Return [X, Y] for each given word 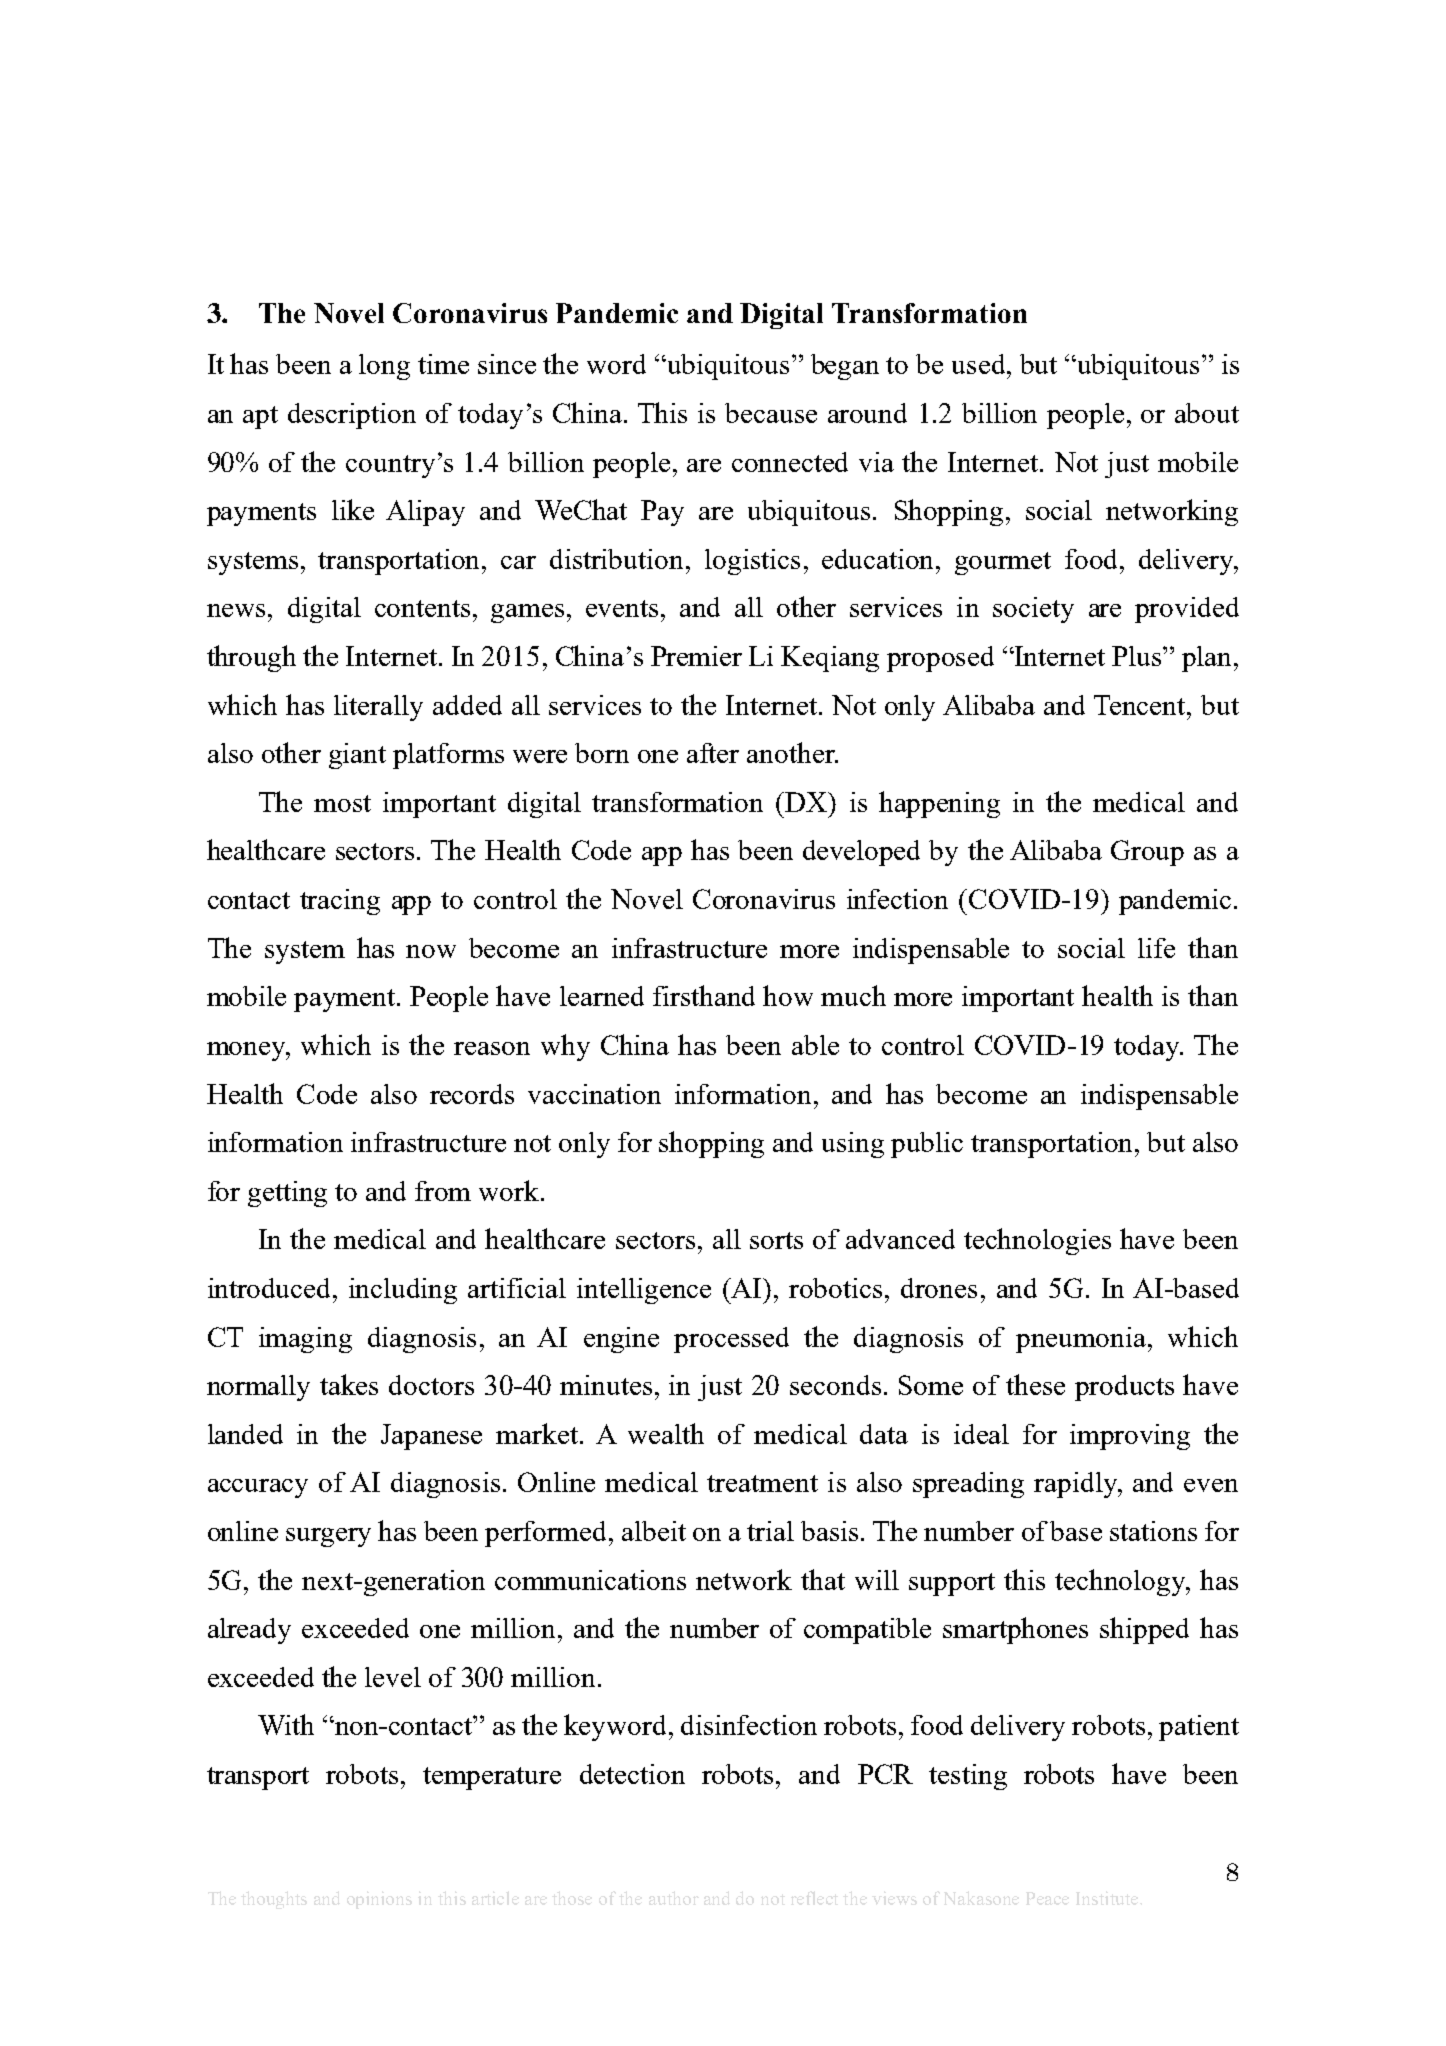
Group [1147, 853]
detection [632, 1774]
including [403, 1291]
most [342, 803]
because [771, 413]
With [286, 1724]
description [352, 416]
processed [731, 1340]
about [1207, 413]
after [713, 753]
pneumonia [1082, 1340]
